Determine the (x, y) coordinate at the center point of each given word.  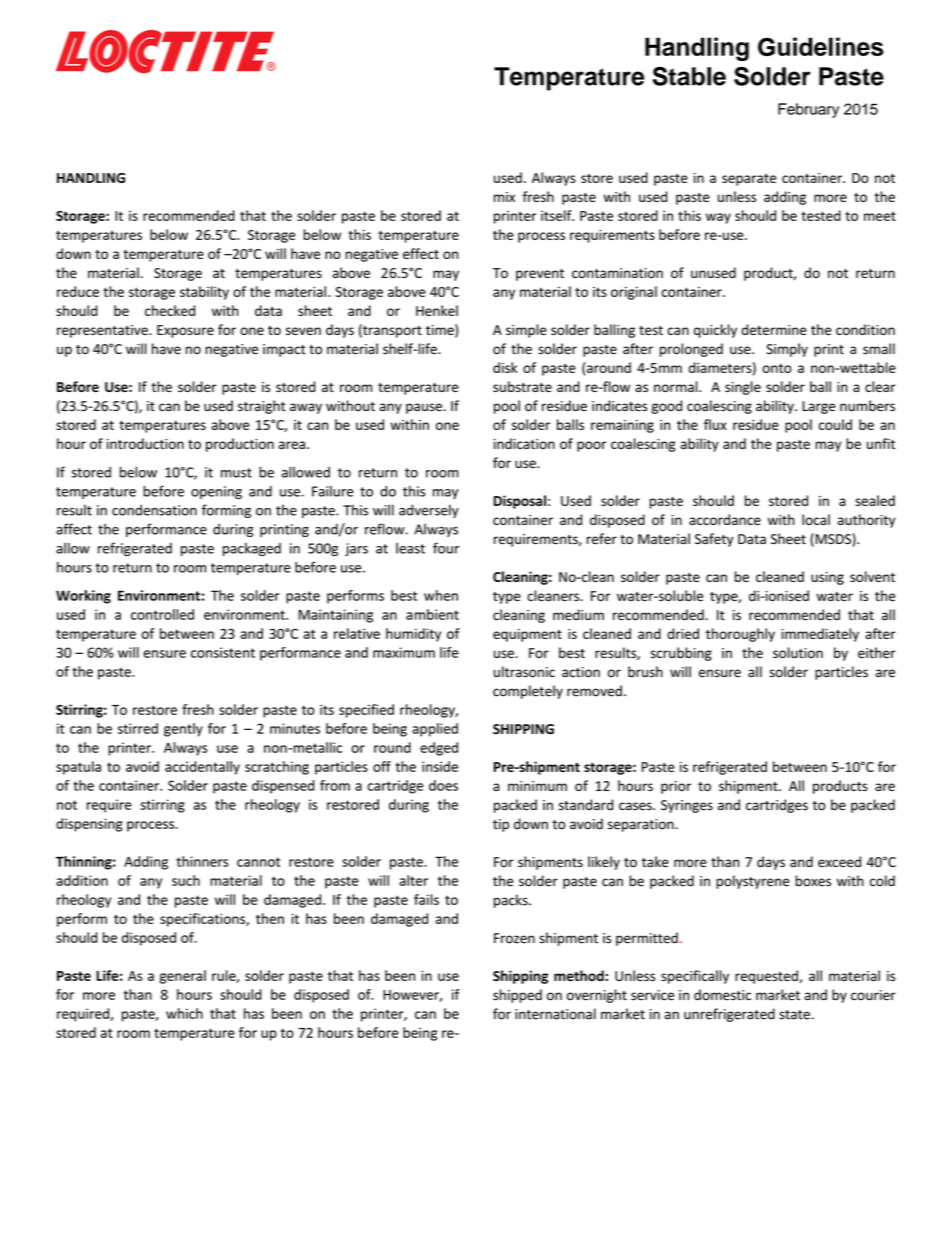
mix (504, 197)
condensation (154, 510)
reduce (78, 291)
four (446, 548)
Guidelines (820, 46)
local (816, 519)
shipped (517, 996)
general (182, 977)
